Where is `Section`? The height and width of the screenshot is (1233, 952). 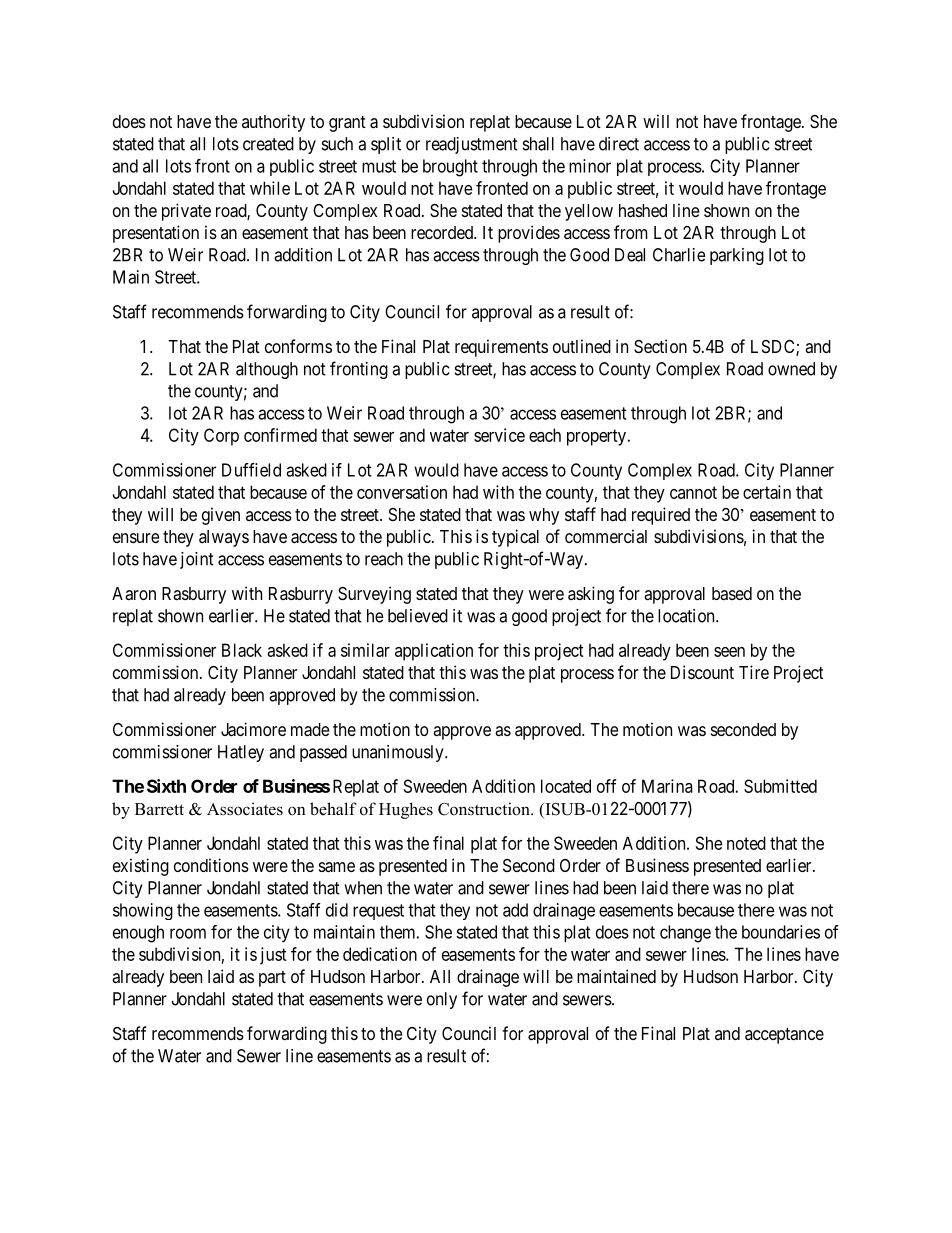 Section is located at coordinates (660, 346).
